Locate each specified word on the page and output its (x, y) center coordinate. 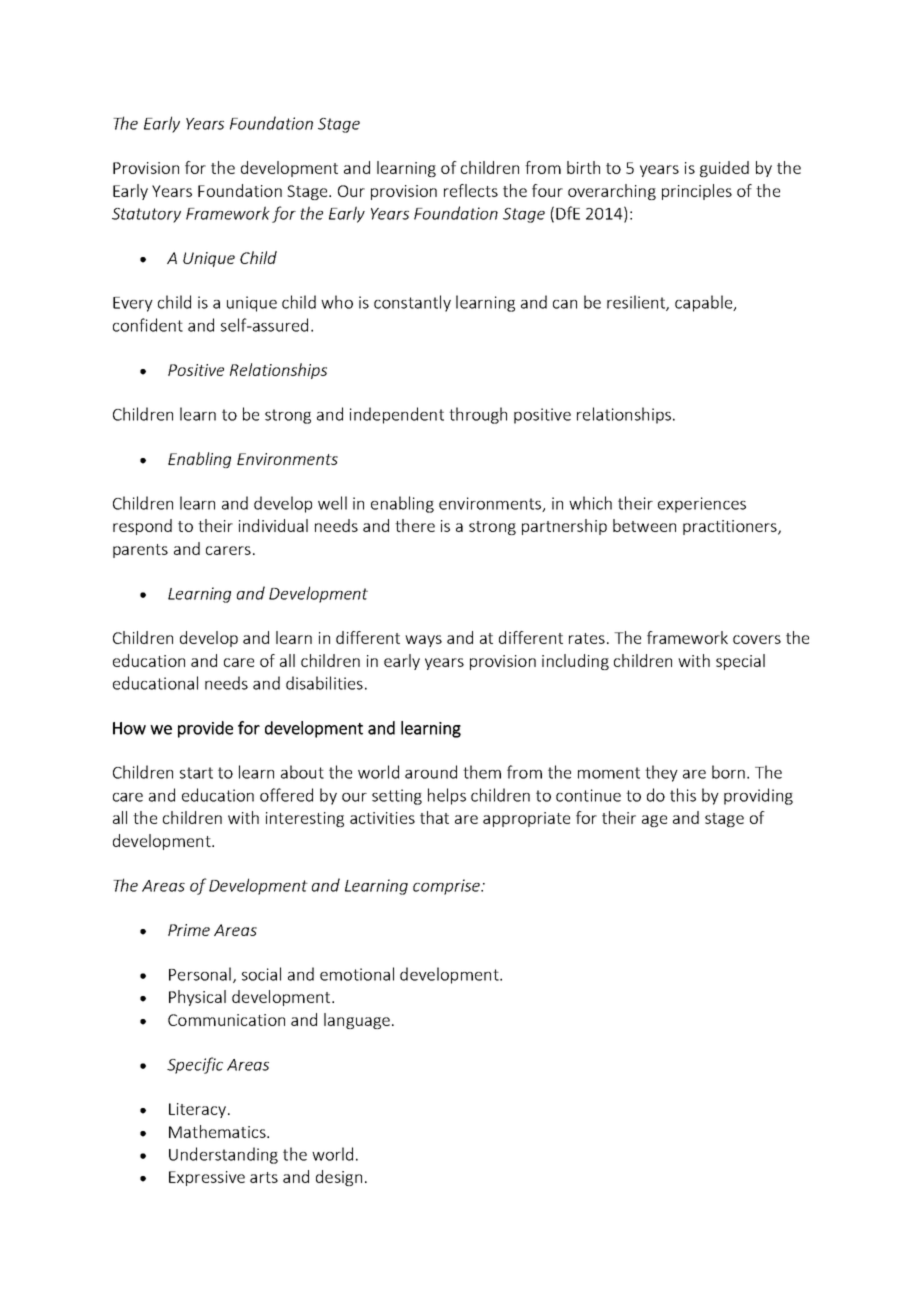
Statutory (146, 215)
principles (697, 192)
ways (423, 641)
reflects (471, 190)
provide (205, 729)
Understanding (223, 1155)
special (740, 662)
